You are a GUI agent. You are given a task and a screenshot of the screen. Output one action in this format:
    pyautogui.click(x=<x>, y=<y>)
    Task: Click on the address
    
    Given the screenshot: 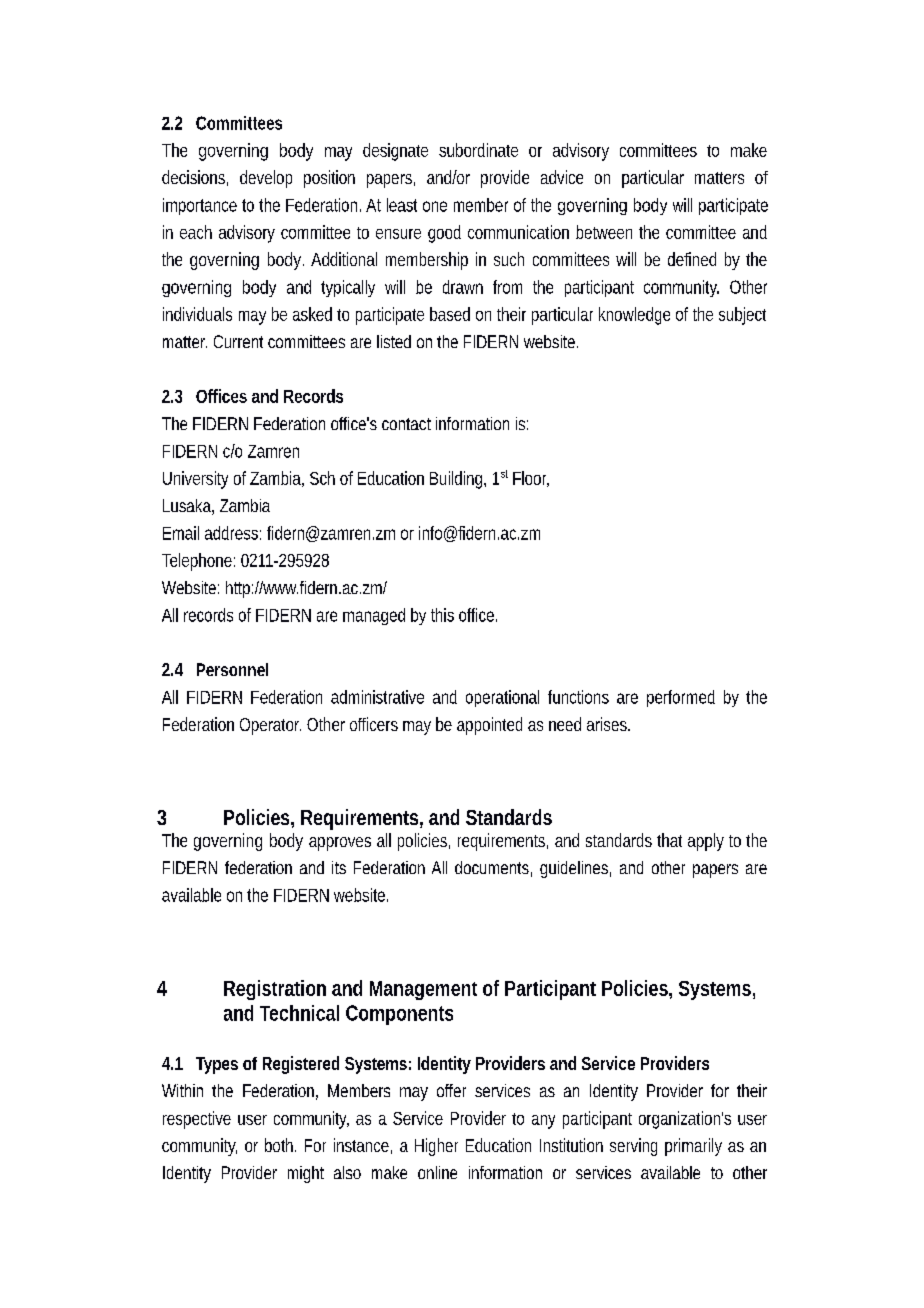 What is the action you would take?
    pyautogui.click(x=231, y=533)
